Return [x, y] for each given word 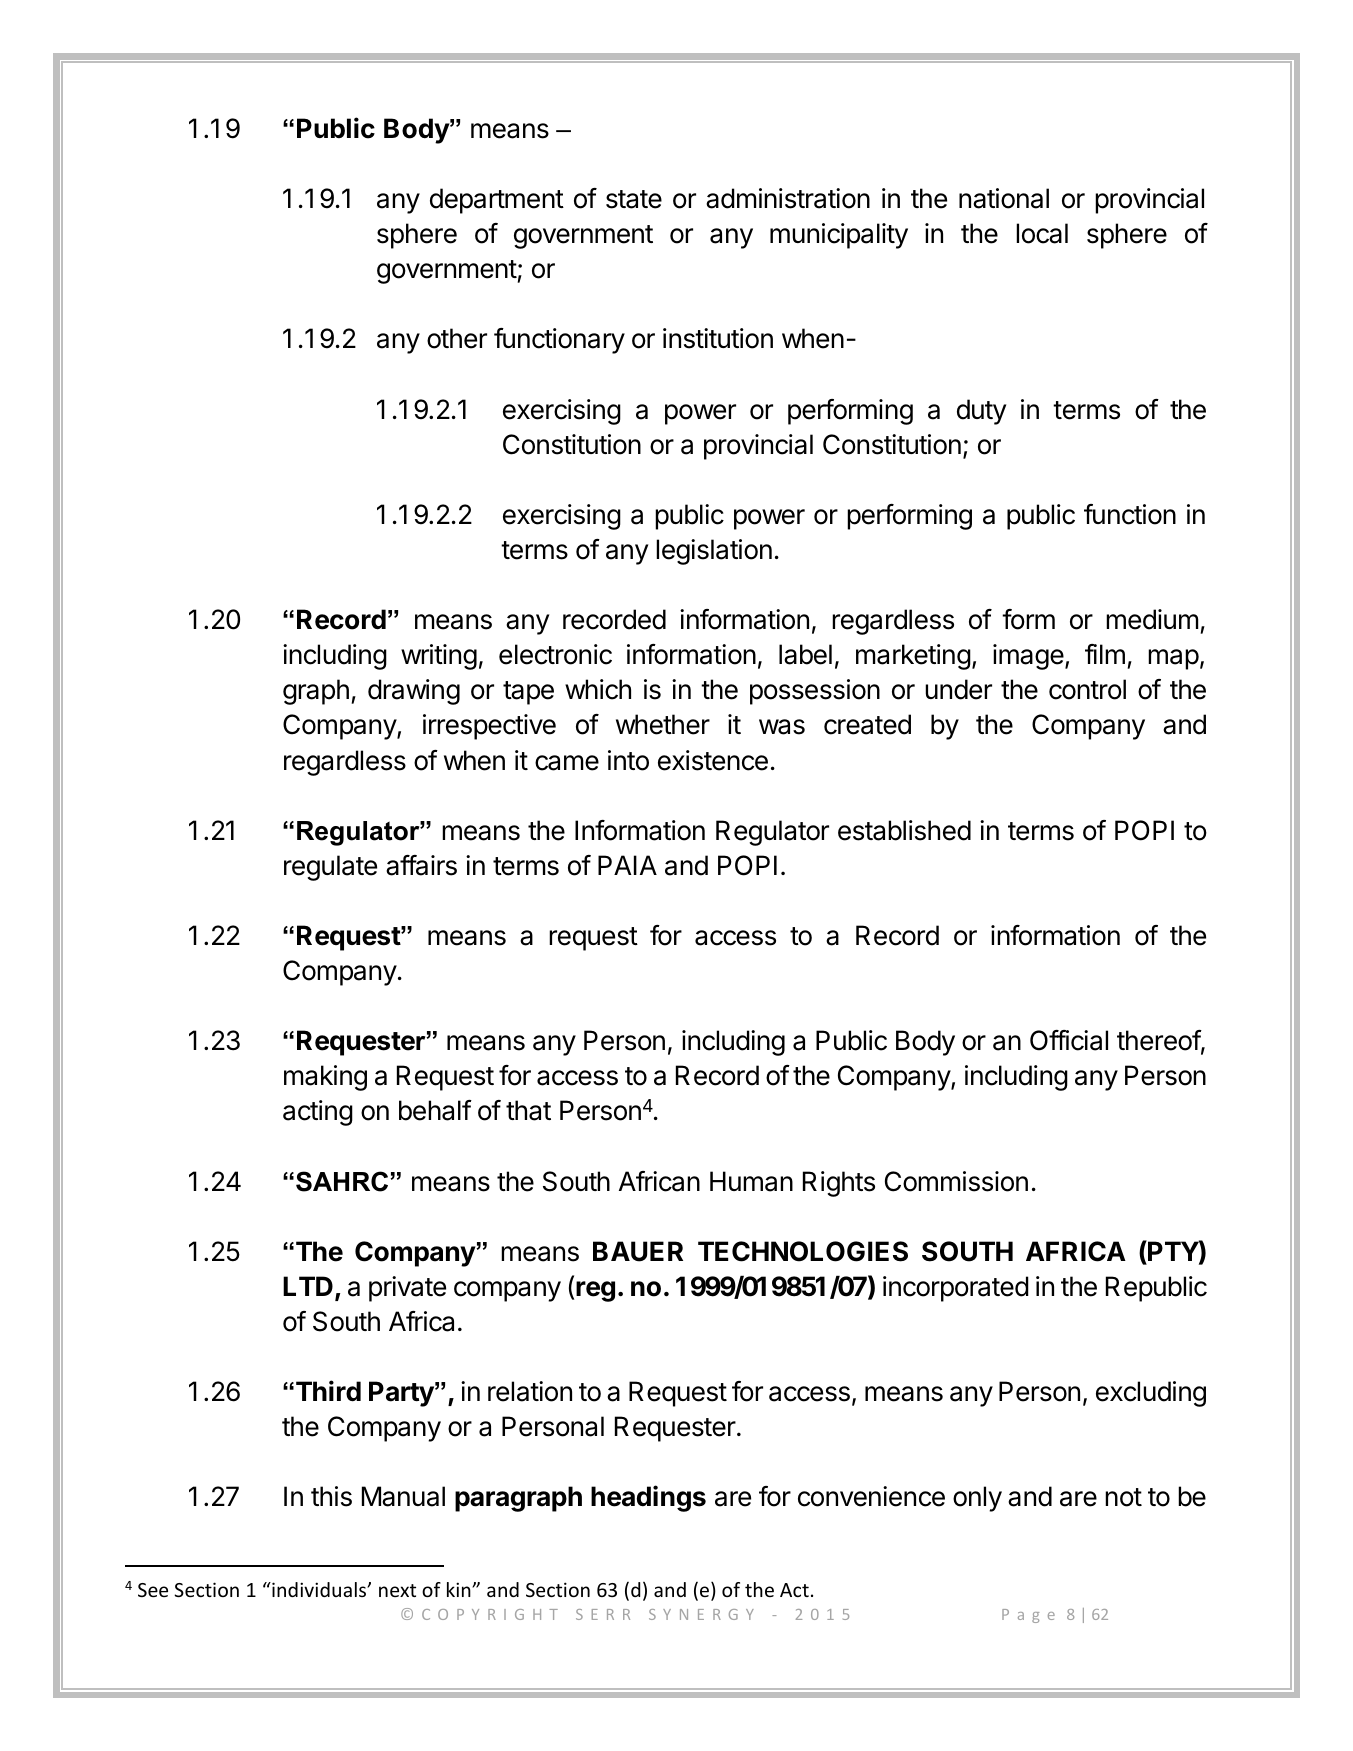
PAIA [627, 865]
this [331, 1496]
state [634, 199]
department [497, 201]
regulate [330, 868]
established [904, 830]
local [1042, 233]
